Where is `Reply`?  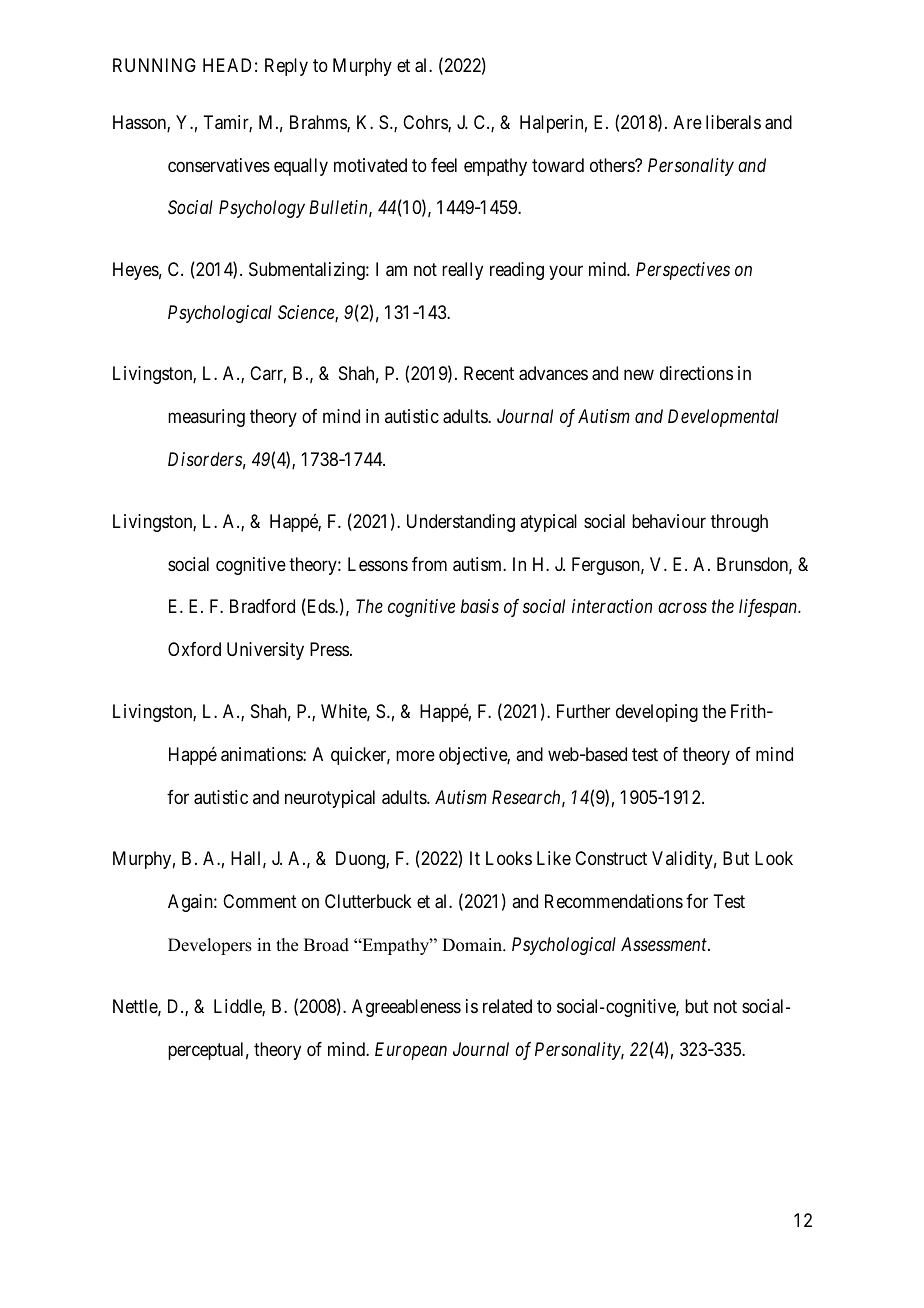
Reply is located at coordinates (286, 67).
